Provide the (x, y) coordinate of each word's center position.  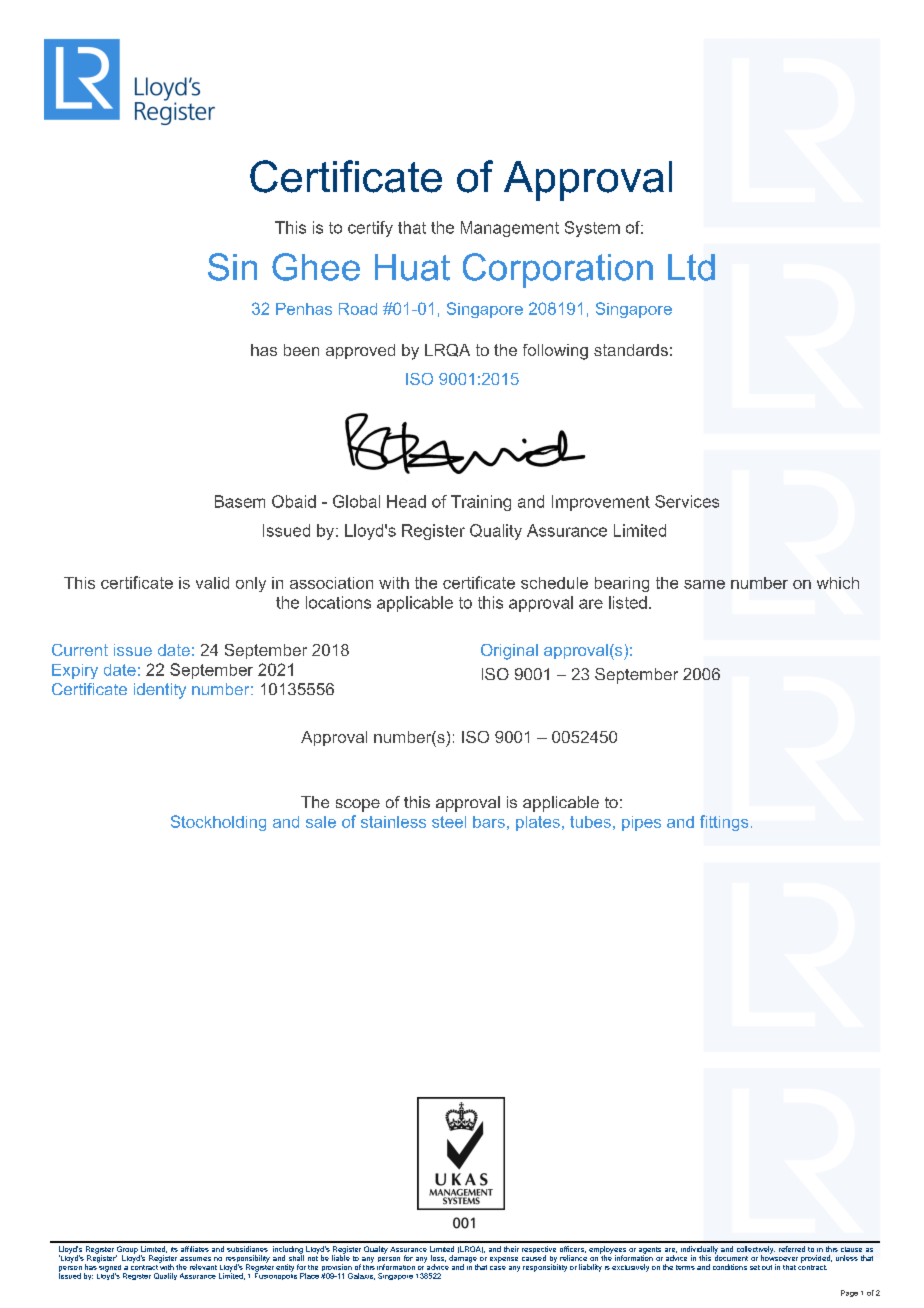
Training (481, 503)
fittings (724, 823)
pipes (641, 823)
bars (489, 822)
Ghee (316, 267)
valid (212, 583)
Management (510, 229)
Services (687, 501)
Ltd (691, 267)
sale (321, 822)
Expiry (75, 671)
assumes (195, 1259)
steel (449, 822)
